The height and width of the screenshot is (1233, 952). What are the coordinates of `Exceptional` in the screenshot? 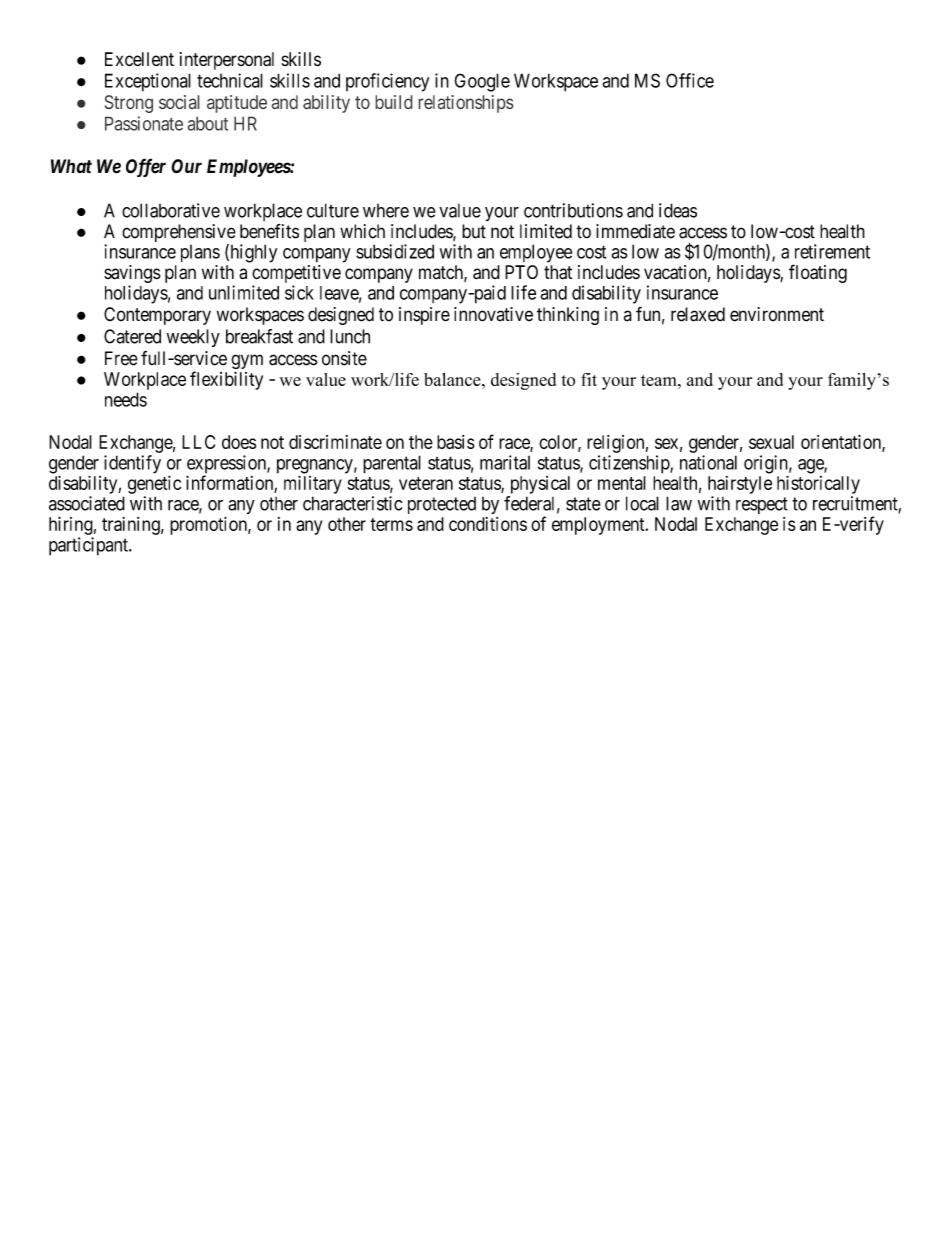 It's located at (148, 82).
